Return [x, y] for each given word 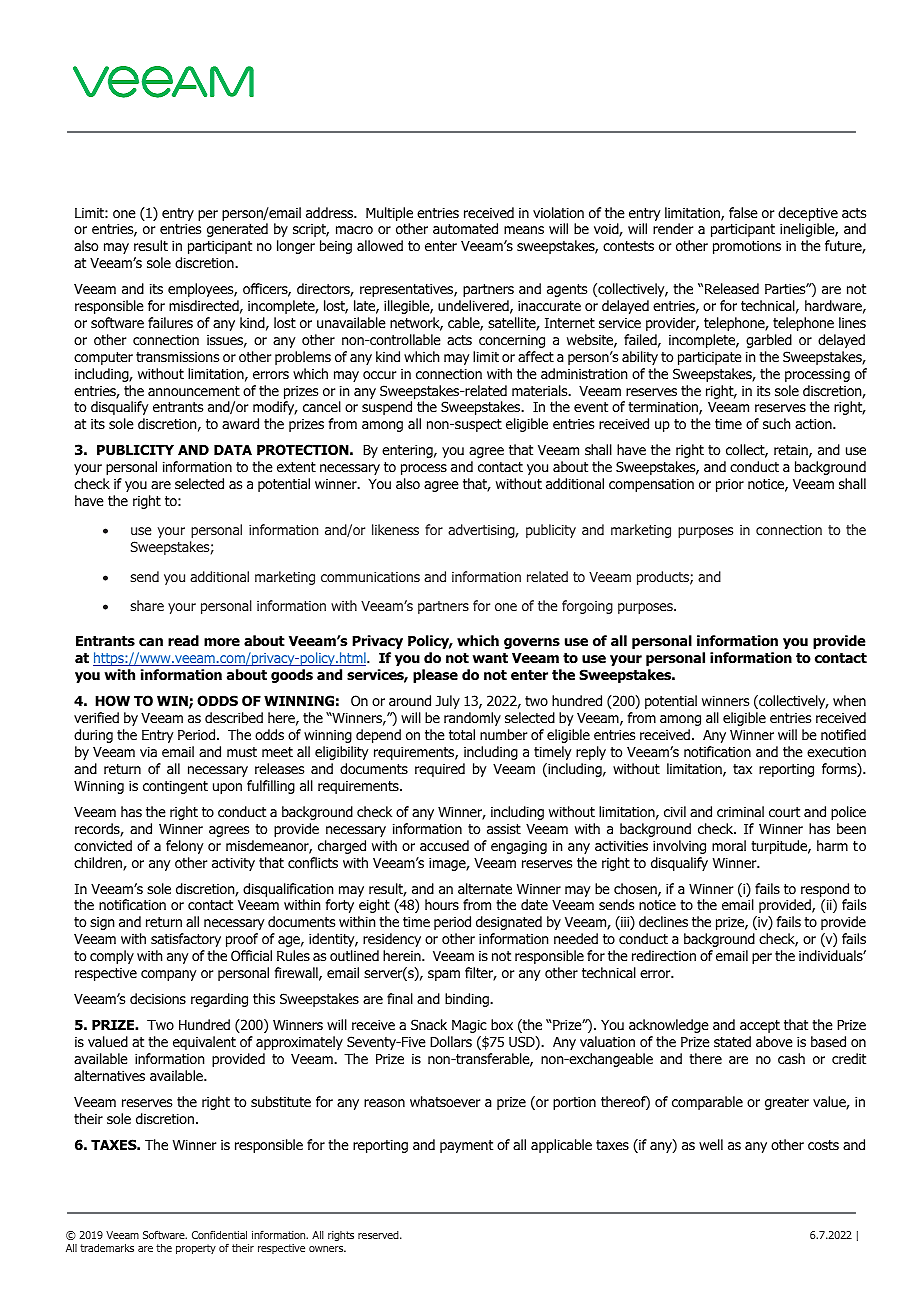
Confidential [219, 1235]
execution [836, 751]
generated [237, 230]
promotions [747, 247]
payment [466, 1146]
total [462, 734]
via [148, 751]
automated [465, 229]
